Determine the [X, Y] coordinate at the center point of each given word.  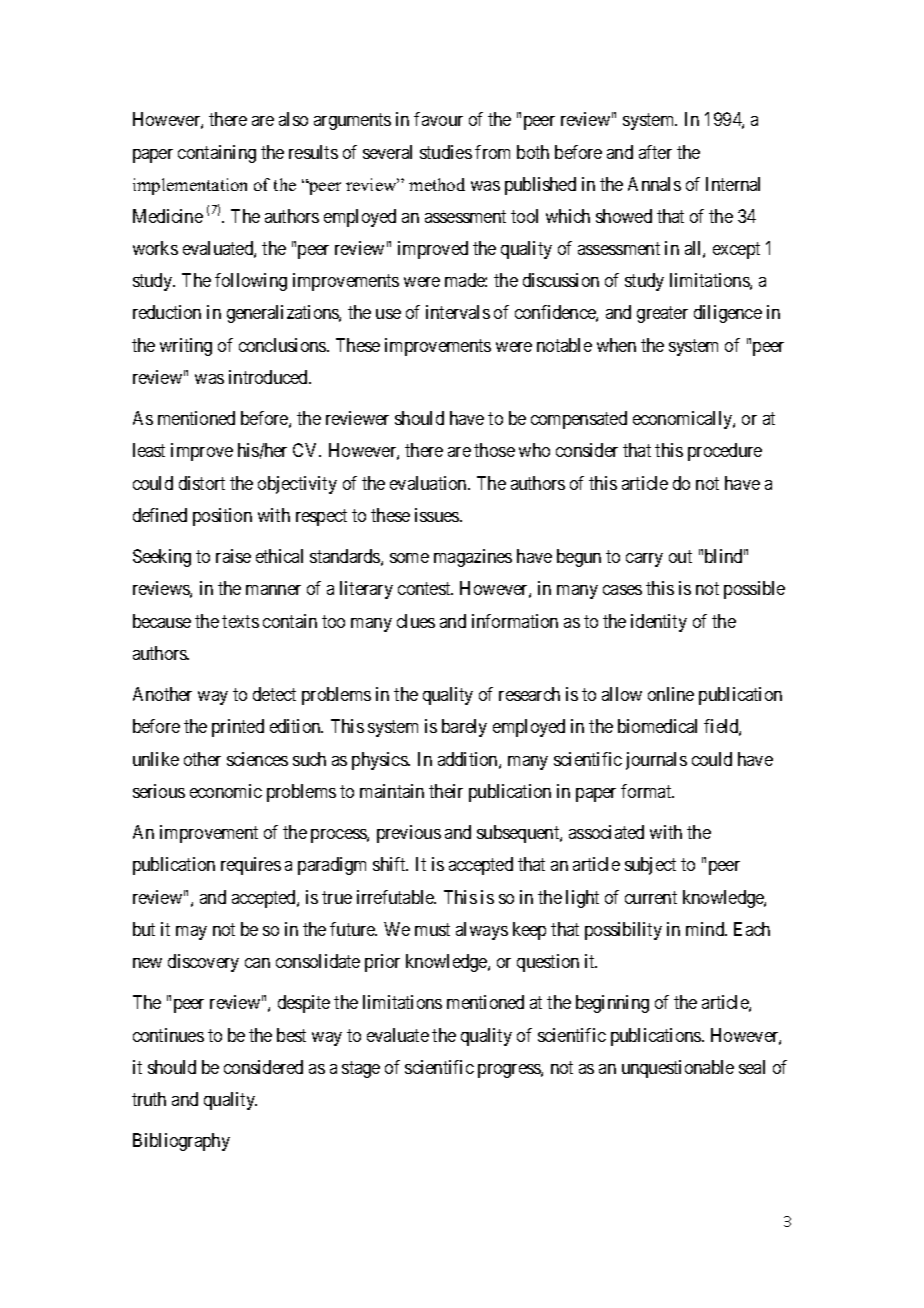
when [616, 345]
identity [659, 623]
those [494, 450]
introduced [269, 377]
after [655, 152]
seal [752, 1067]
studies [446, 152]
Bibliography [181, 1142]
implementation [190, 186]
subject [650, 866]
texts [240, 621]
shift [390, 864]
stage [361, 1069]
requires [251, 866]
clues [416, 621]
